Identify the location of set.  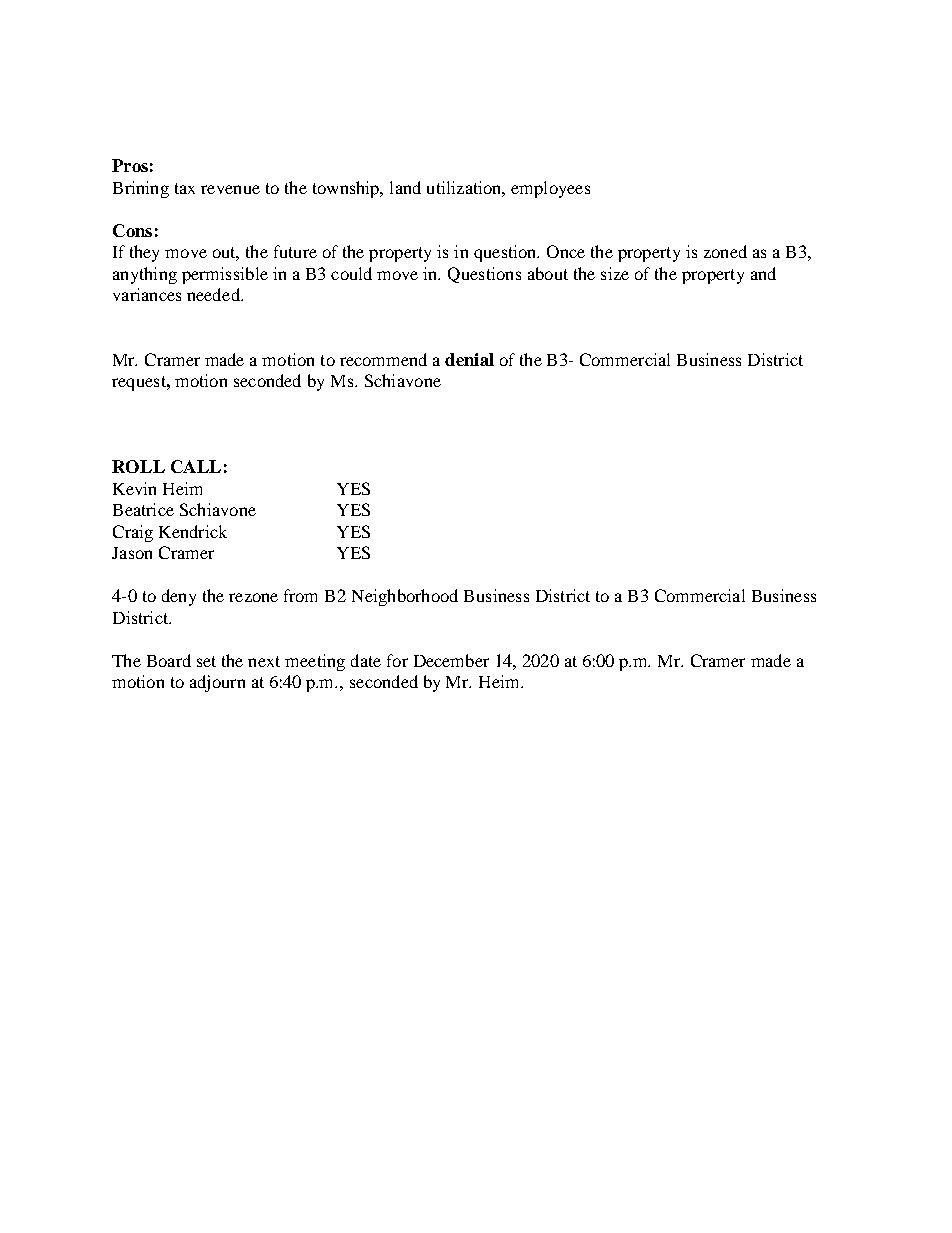
(206, 661).
